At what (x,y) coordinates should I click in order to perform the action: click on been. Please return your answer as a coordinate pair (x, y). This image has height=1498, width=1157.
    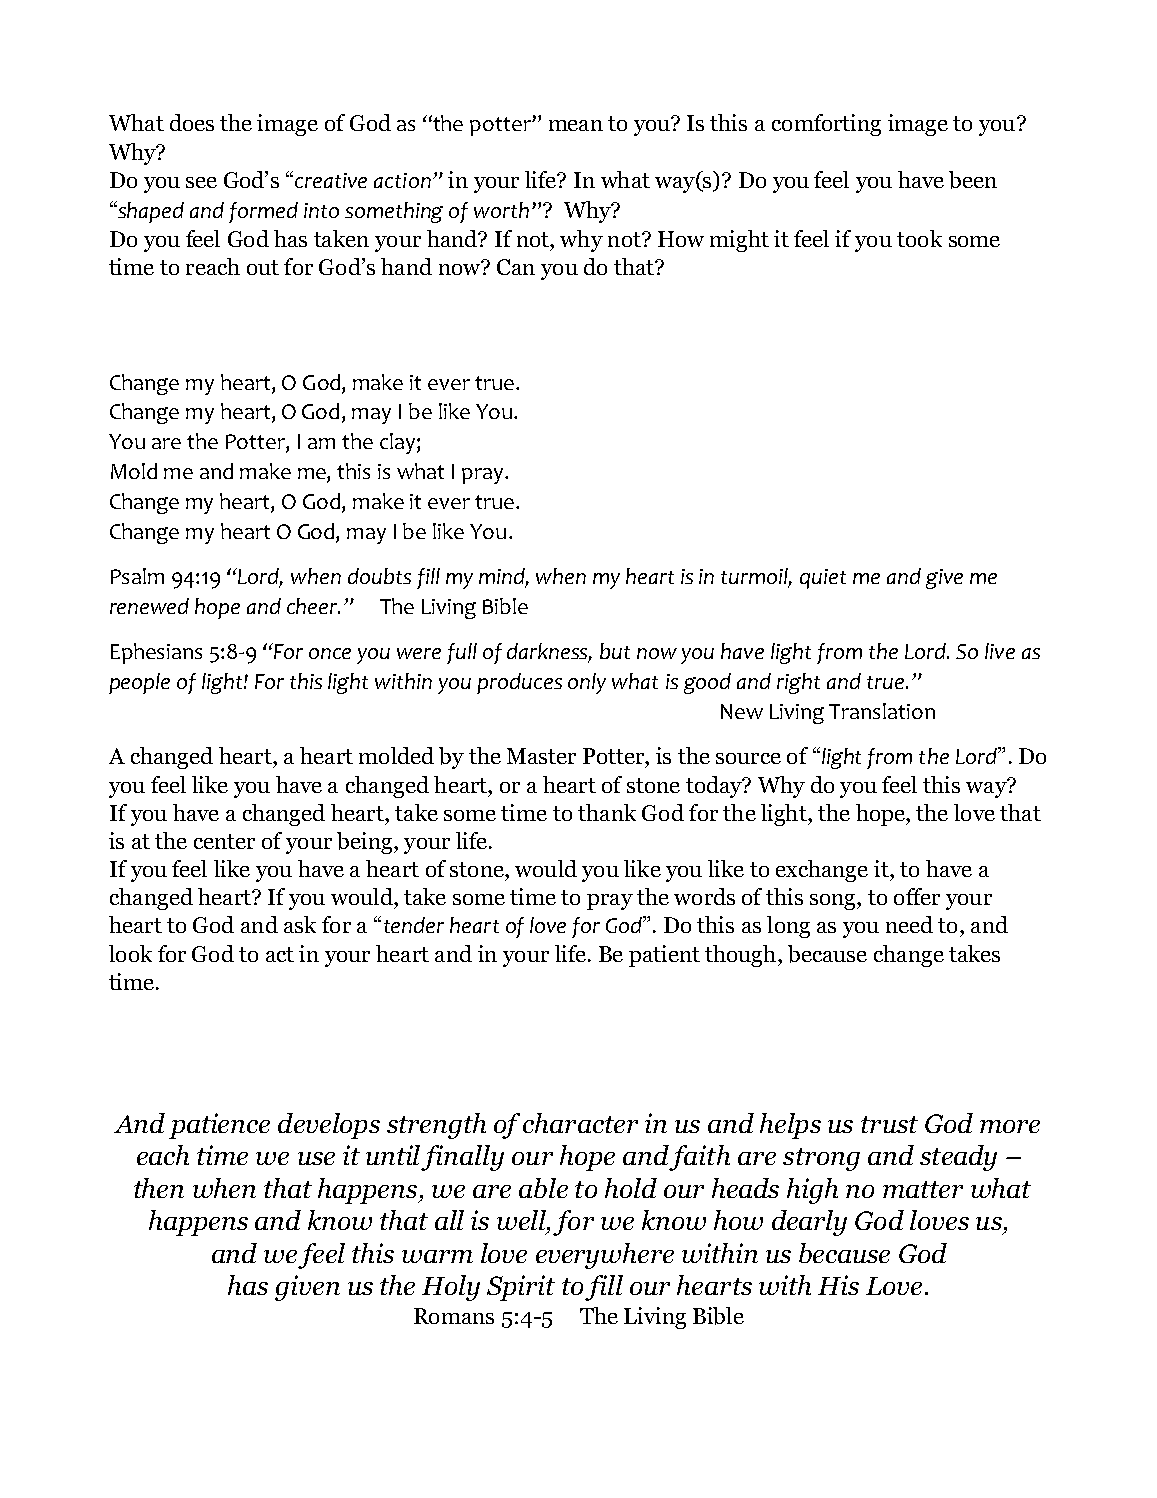
    Looking at the image, I should click on (973, 180).
